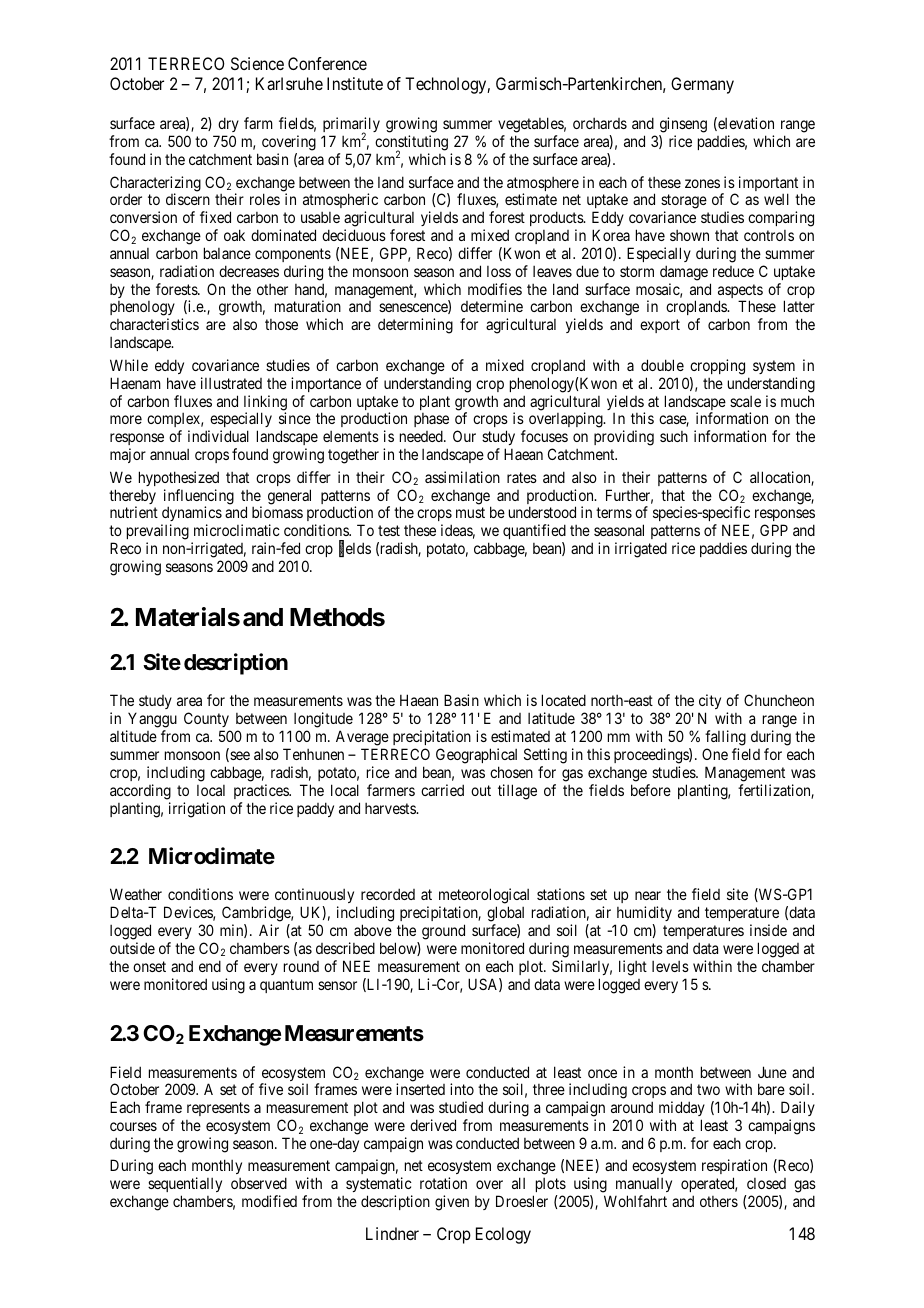  I want to click on assimilation, so click(462, 477).
